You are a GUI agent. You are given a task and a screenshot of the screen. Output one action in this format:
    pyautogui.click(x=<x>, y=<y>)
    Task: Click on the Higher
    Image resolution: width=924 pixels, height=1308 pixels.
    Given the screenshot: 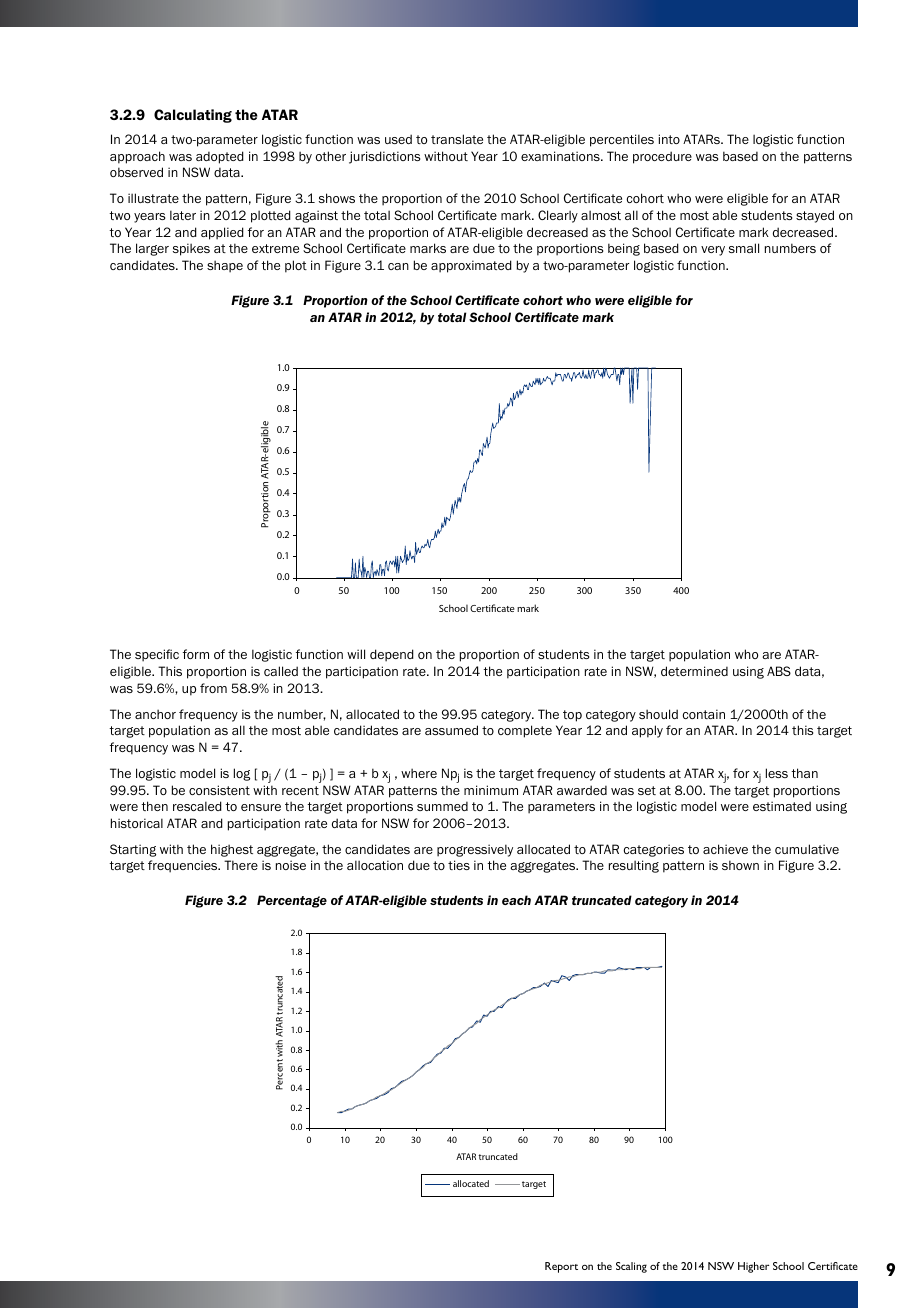 What is the action you would take?
    pyautogui.click(x=753, y=1267)
